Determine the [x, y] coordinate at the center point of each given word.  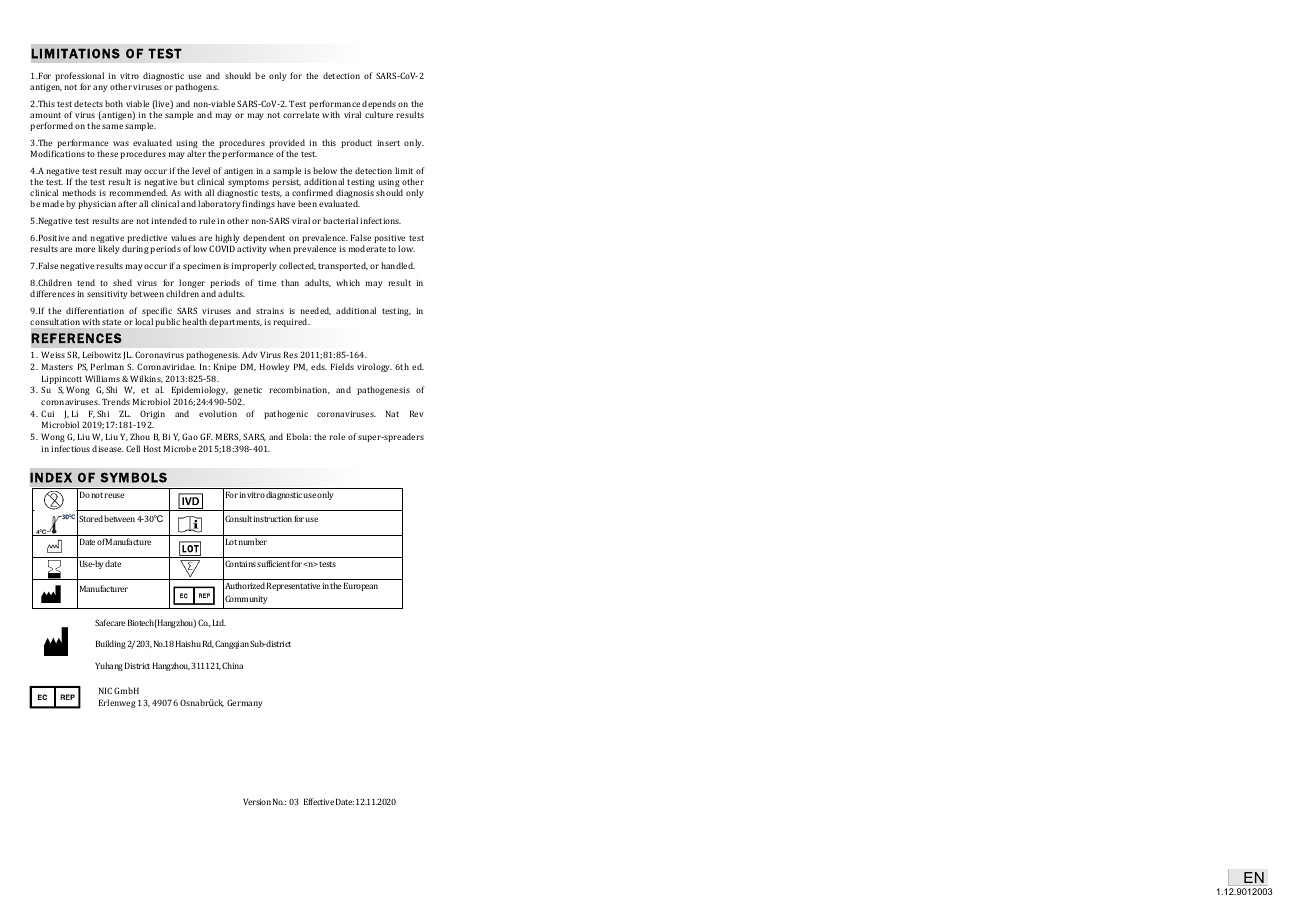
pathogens [197, 87]
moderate [367, 248]
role [337, 436]
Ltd [219, 622]
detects [88, 103]
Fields [342, 366]
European [361, 586]
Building [111, 644]
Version [257, 801]
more [85, 249]
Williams [102, 378]
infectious [70, 448]
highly [227, 240]
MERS [228, 437]
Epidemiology [200, 390]
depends [379, 106]
